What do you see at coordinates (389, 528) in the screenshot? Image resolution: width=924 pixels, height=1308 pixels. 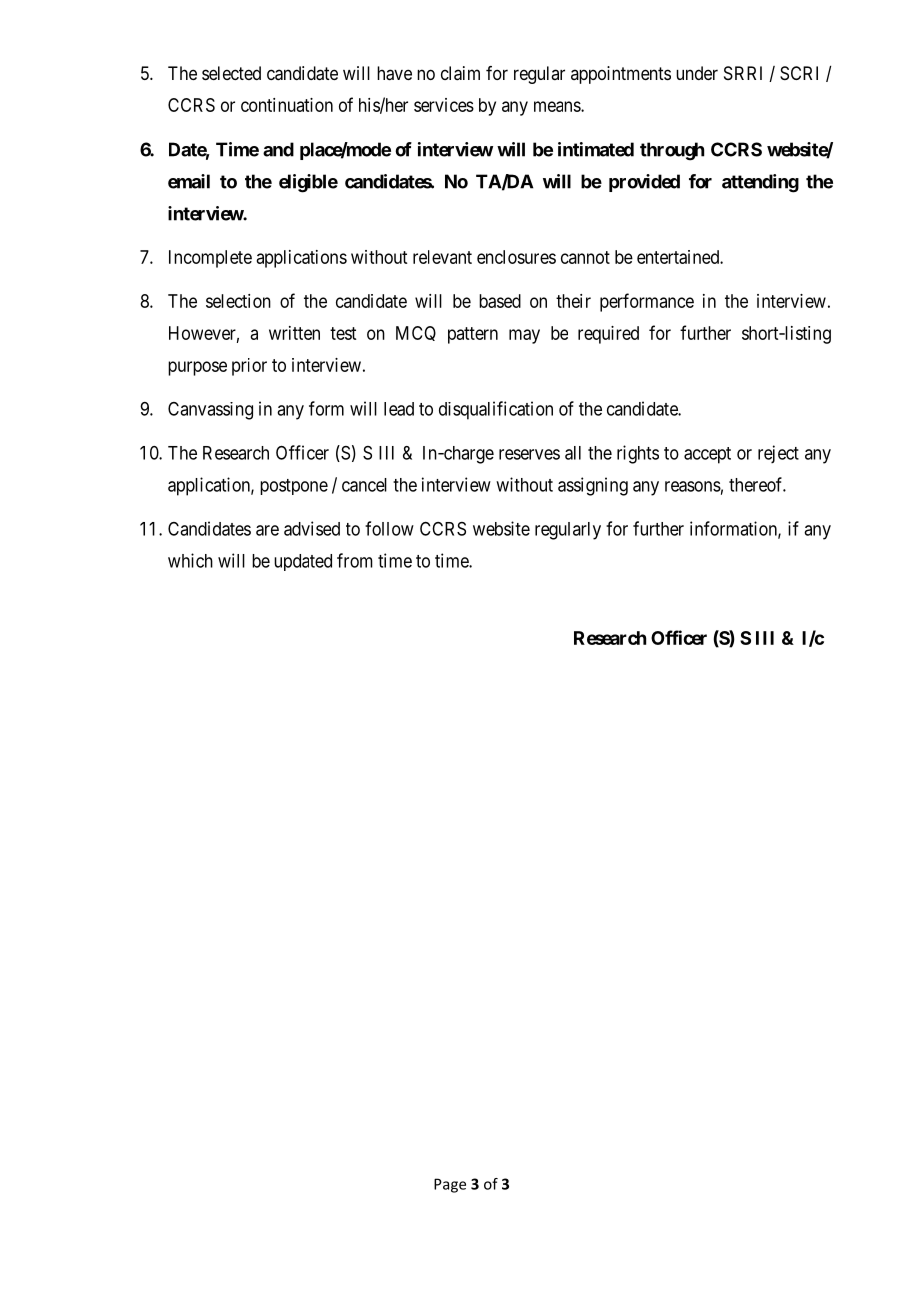 I see `follow` at bounding box center [389, 528].
